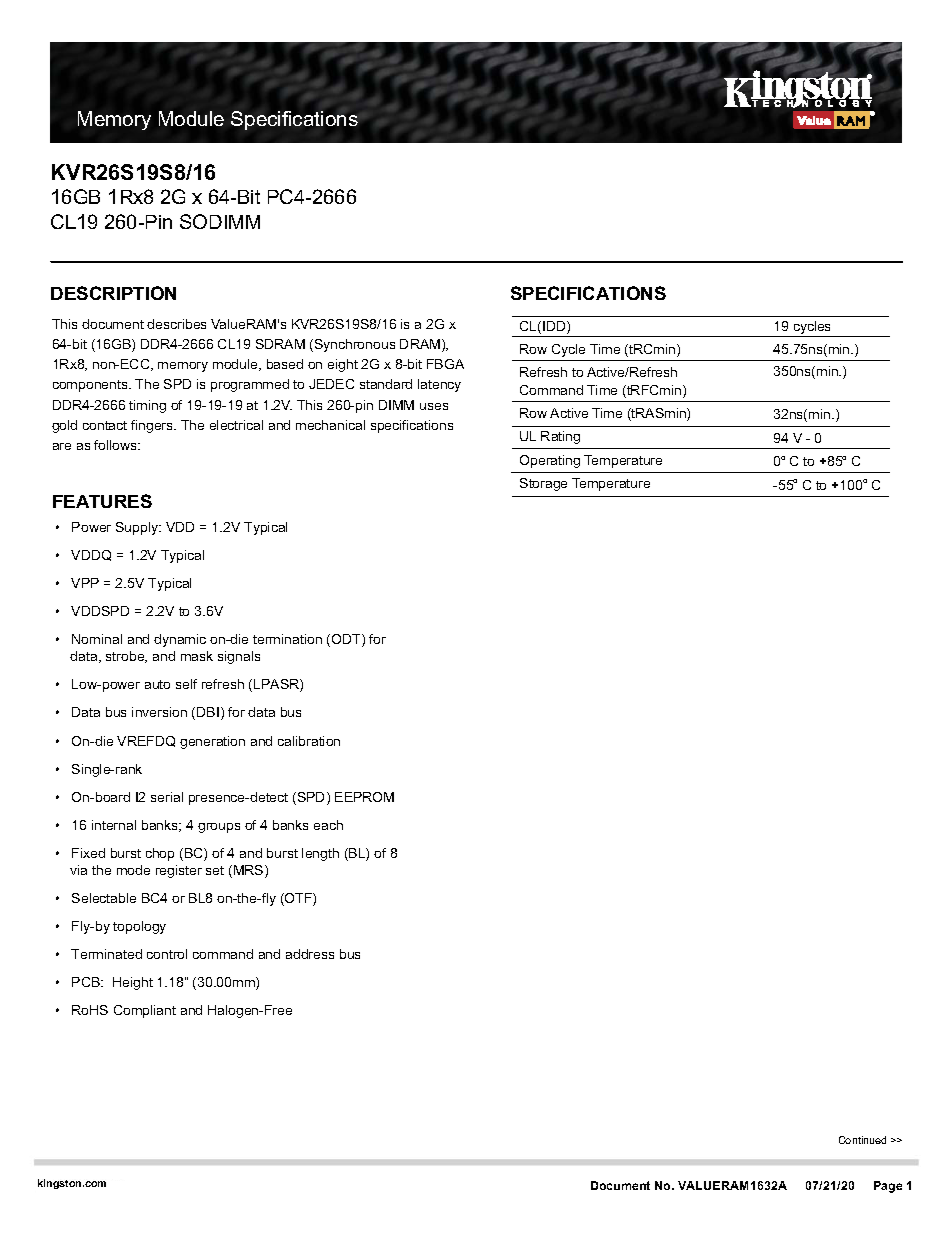  I want to click on ODT, so click(347, 640).
